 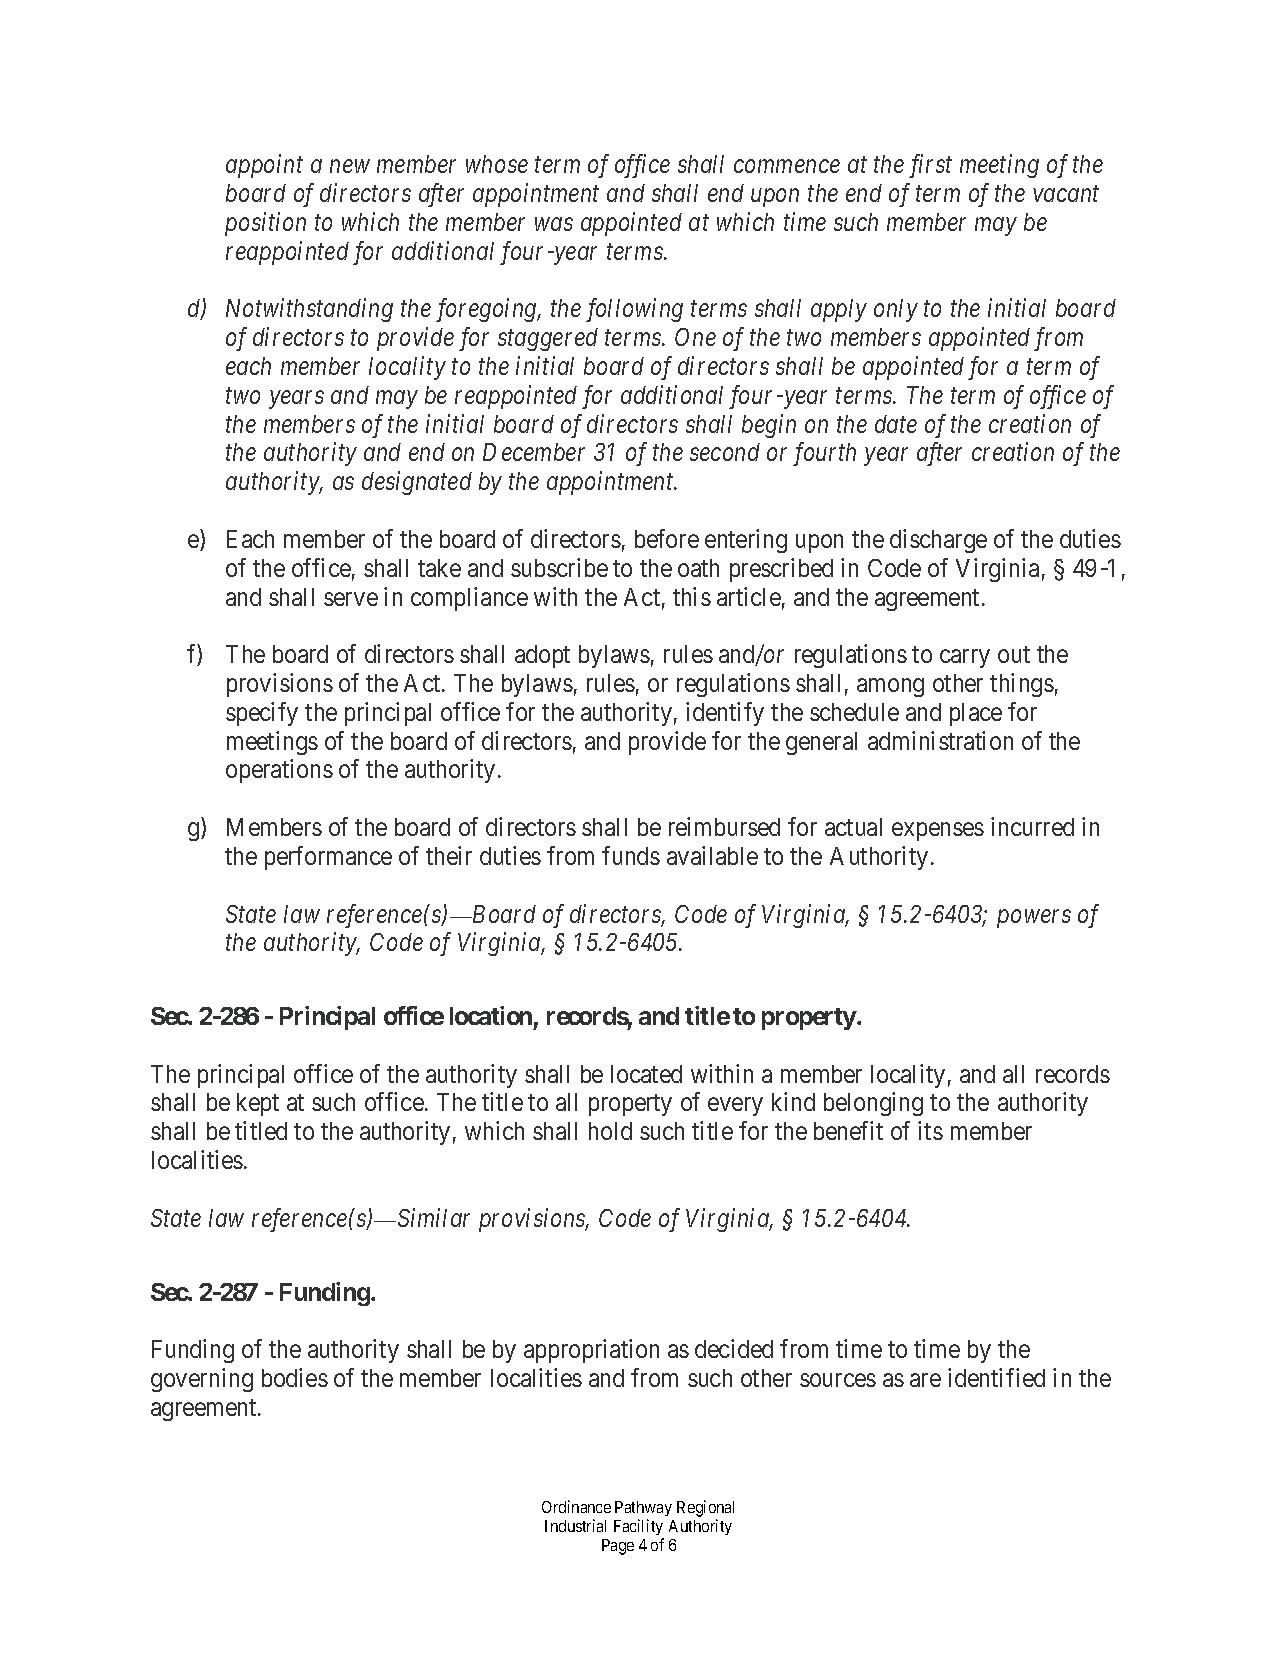 What do you see at coordinates (692, 596) in the document?
I see `this` at bounding box center [692, 596].
